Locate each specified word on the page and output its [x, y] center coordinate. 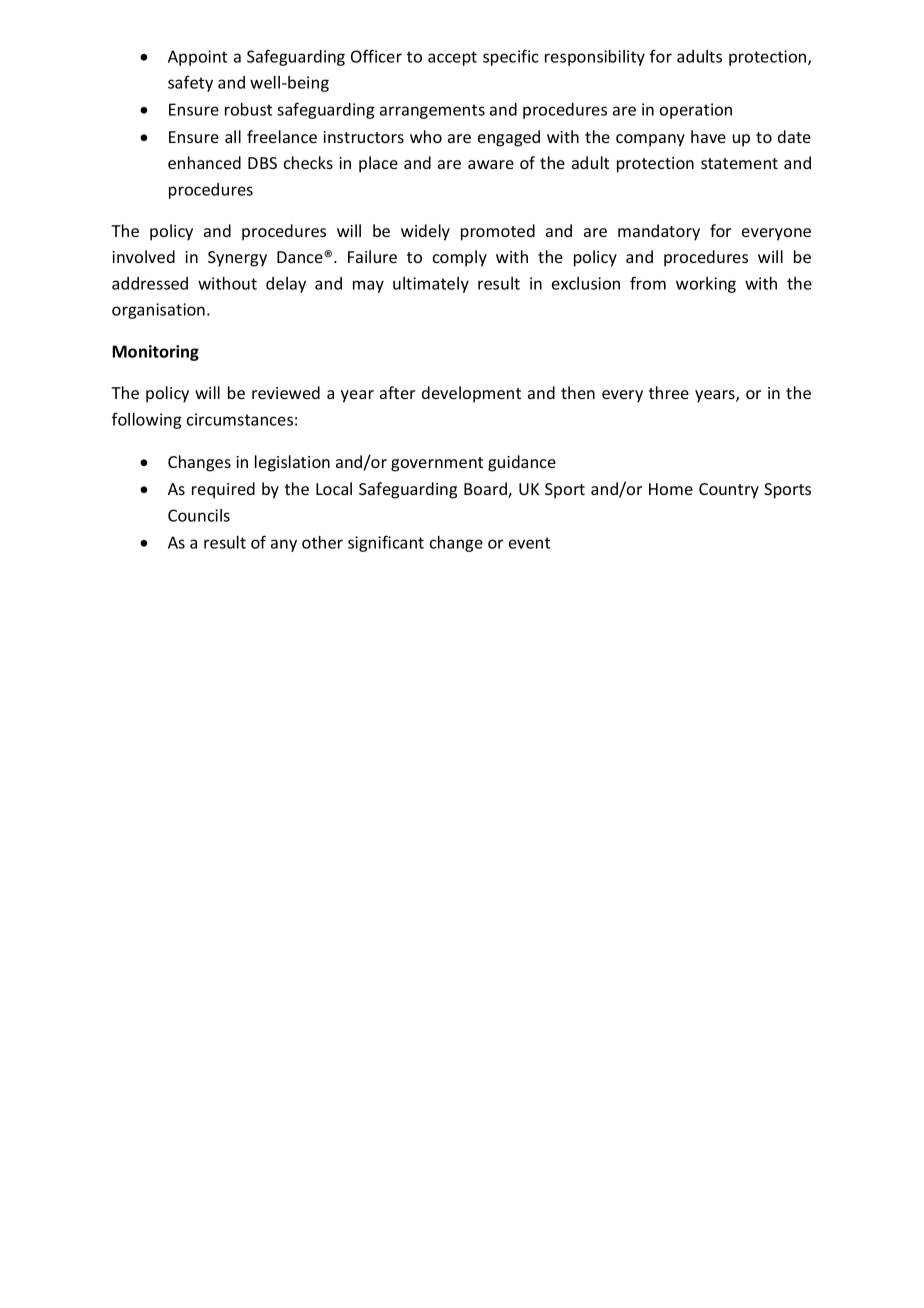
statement [739, 163]
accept [452, 58]
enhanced [204, 162]
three [669, 392]
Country [729, 491]
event [529, 543]
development [471, 394]
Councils [199, 515]
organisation [158, 311]
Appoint [197, 58]
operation [696, 111]
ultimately [431, 285]
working [706, 285]
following [146, 420]
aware [491, 164]
